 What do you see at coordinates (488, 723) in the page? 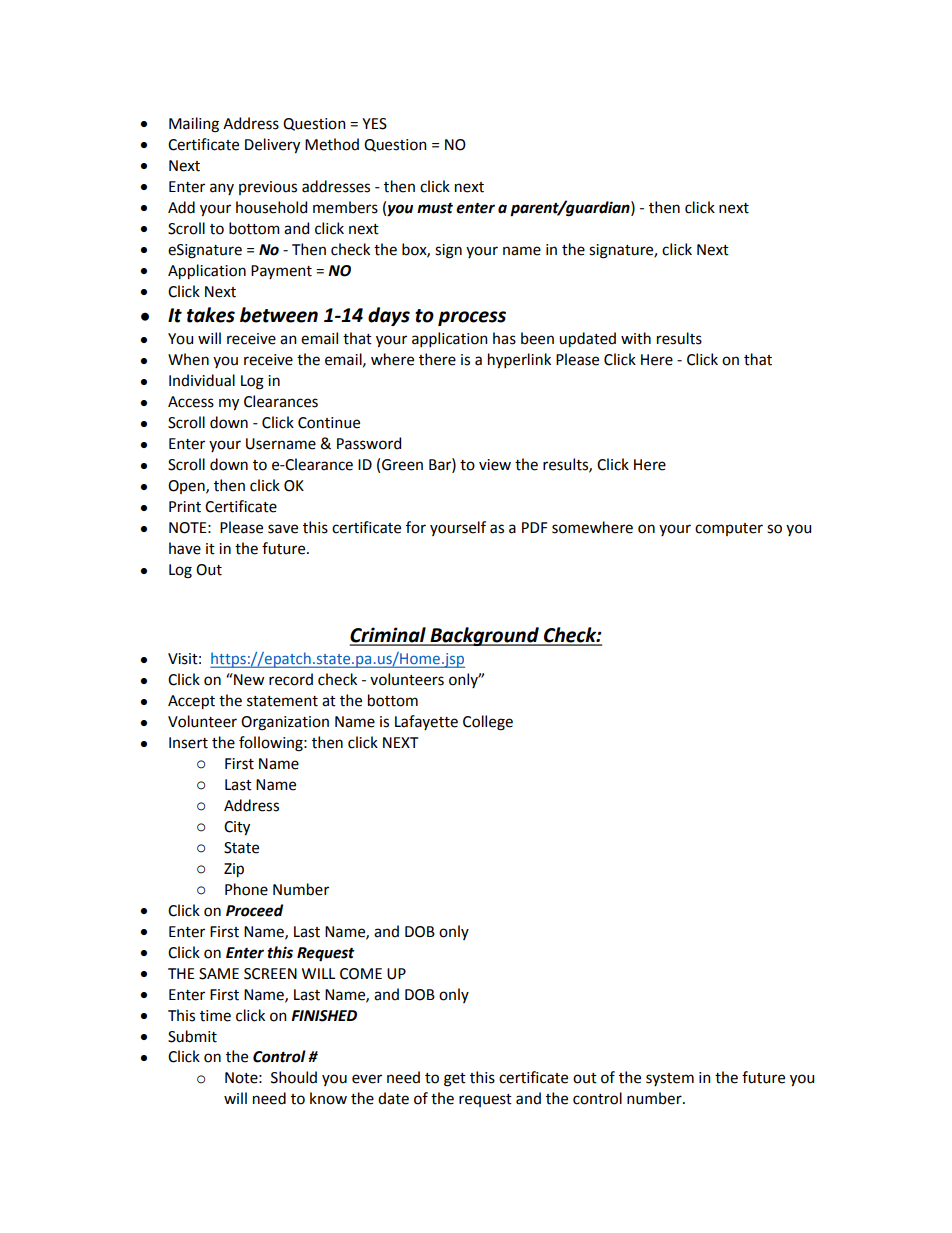
I see `College` at bounding box center [488, 723].
